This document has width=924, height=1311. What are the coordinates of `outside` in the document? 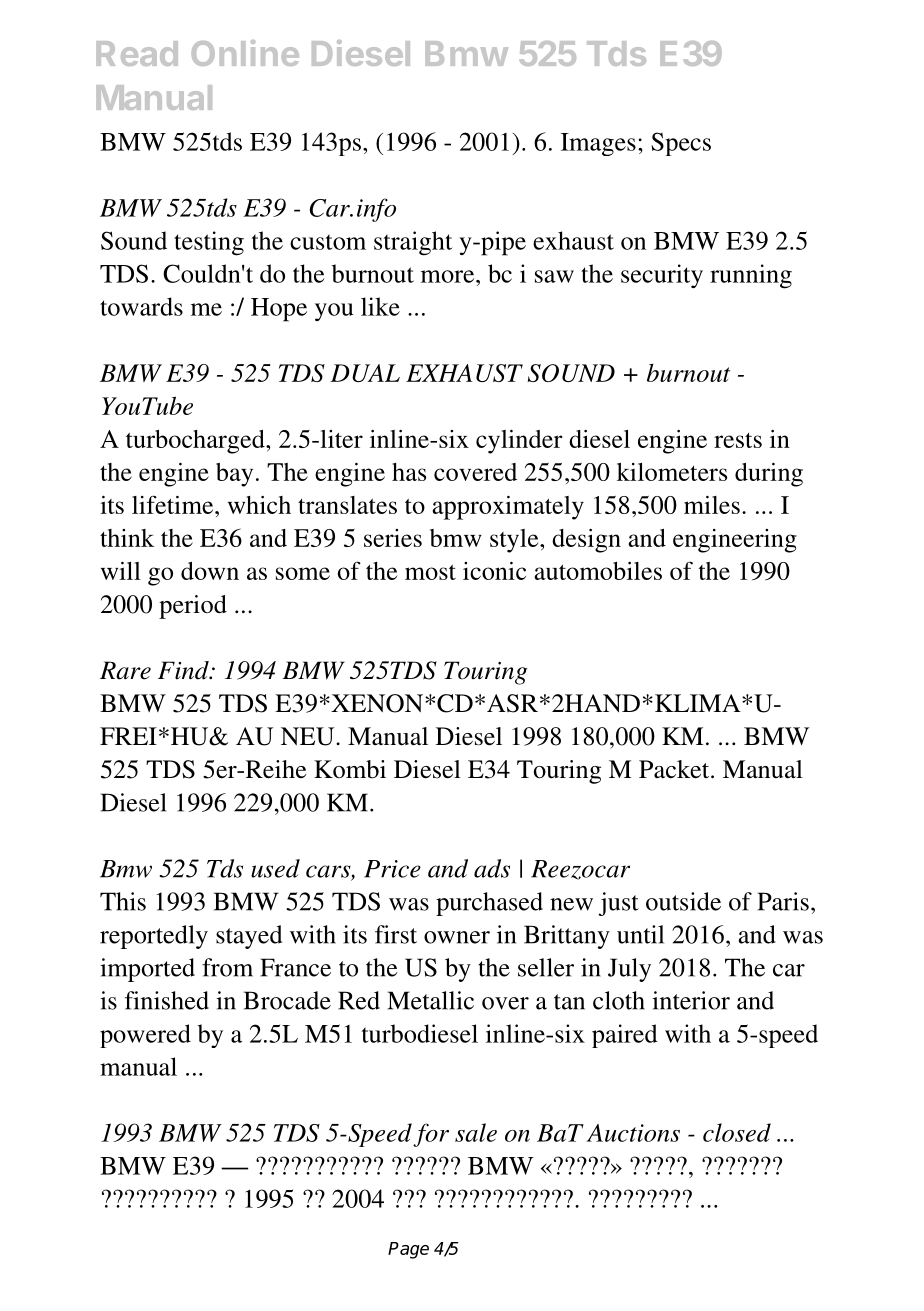 It's located at (683, 901).
